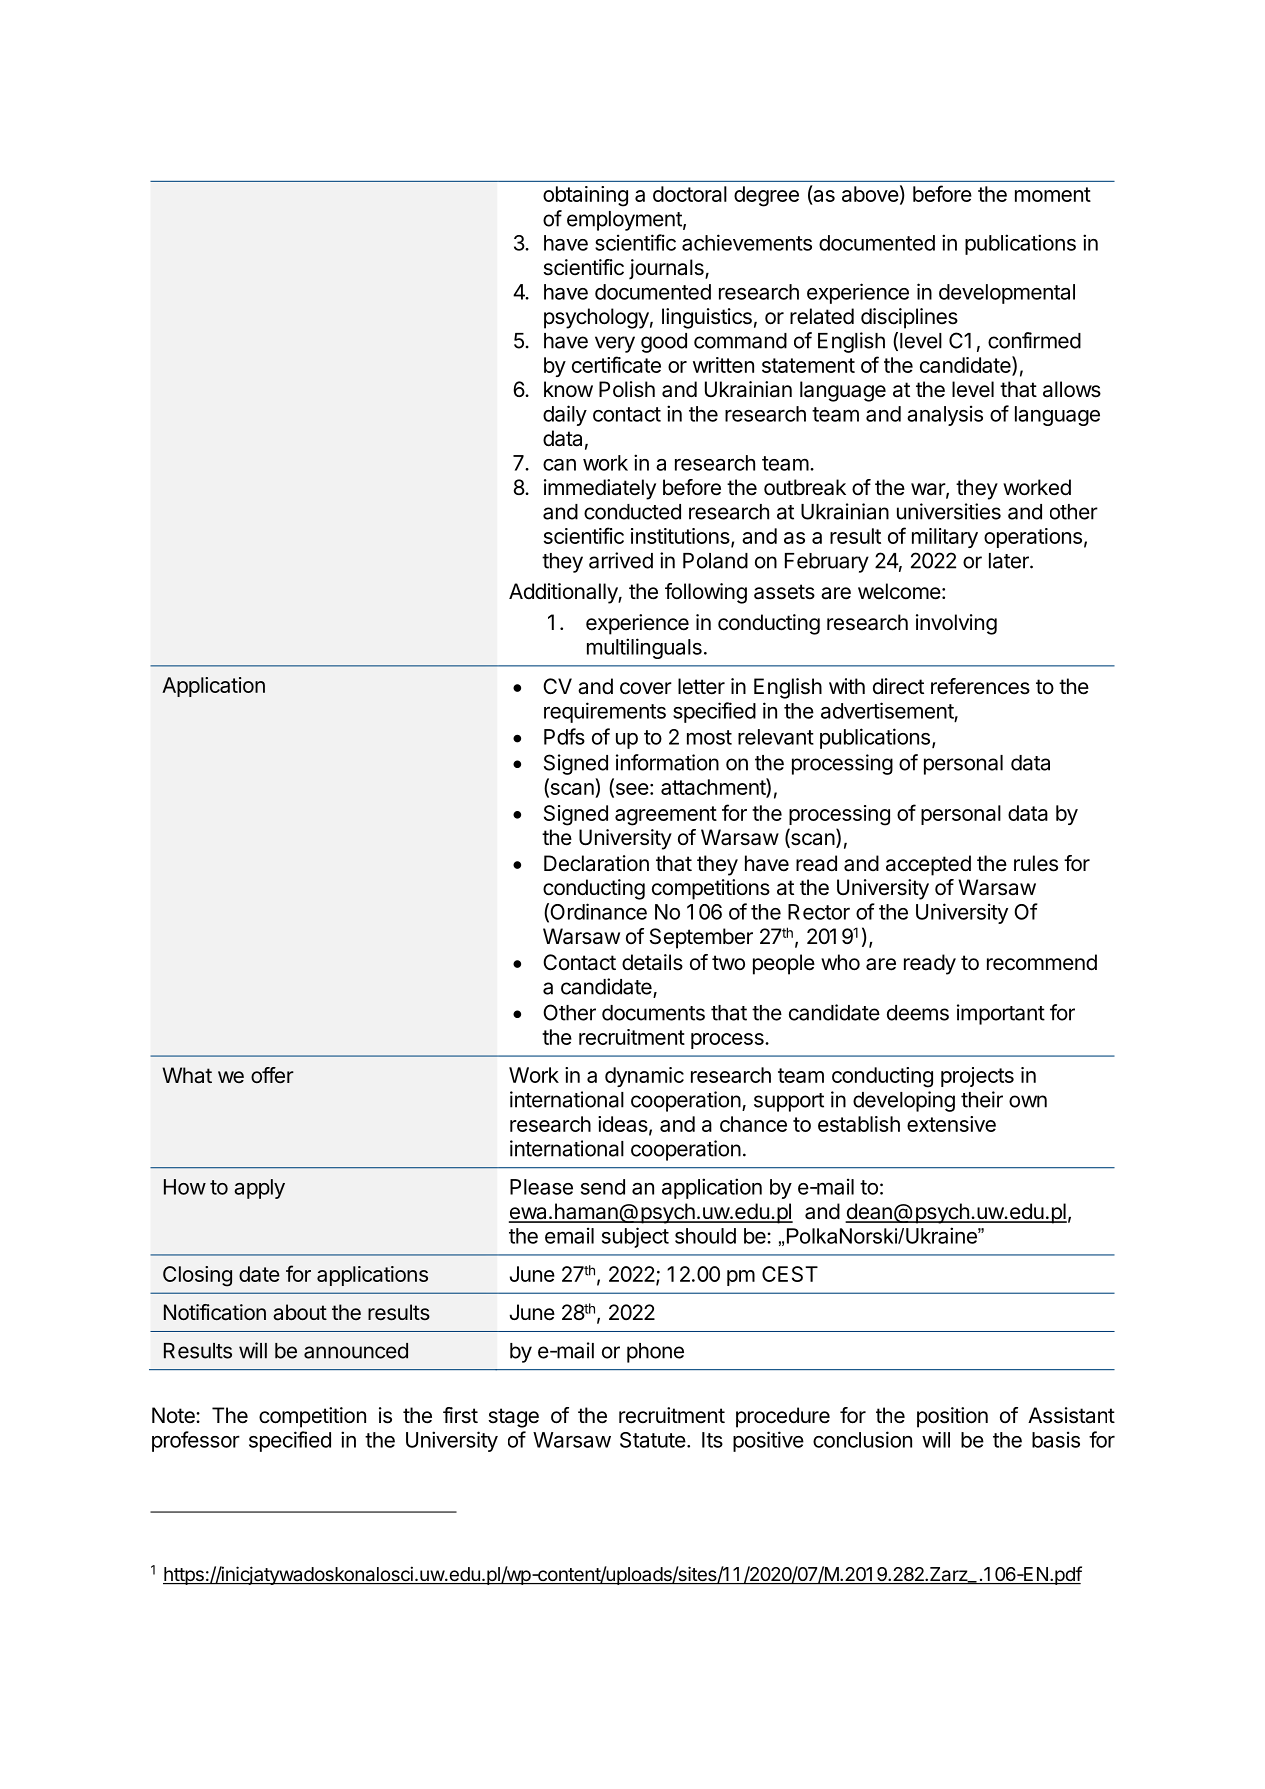 This screenshot has width=1265, height=1789. Describe the element at coordinates (1007, 294) in the screenshot. I see `developmental` at that location.
